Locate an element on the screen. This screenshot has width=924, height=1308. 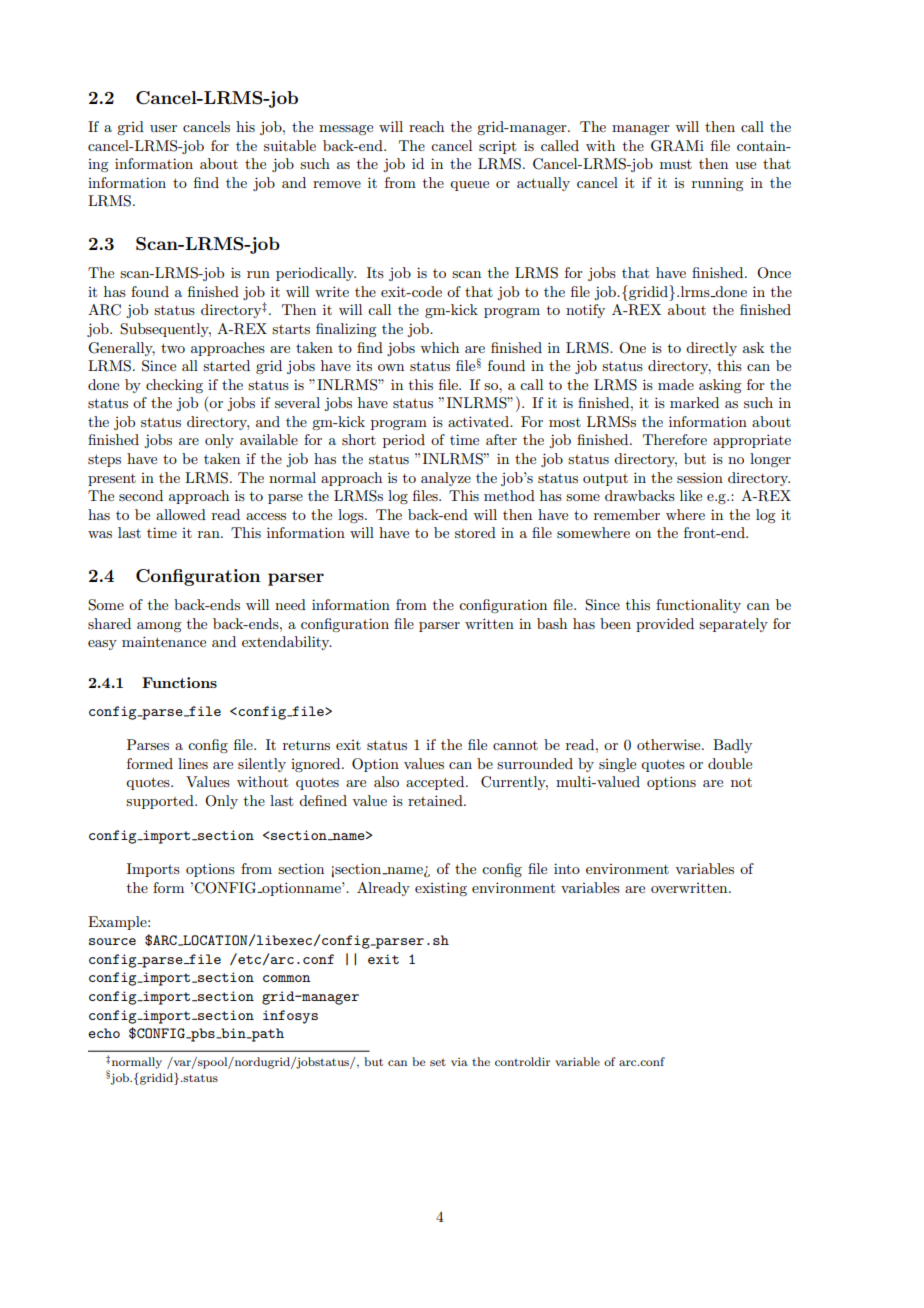
reach is located at coordinates (426, 126).
